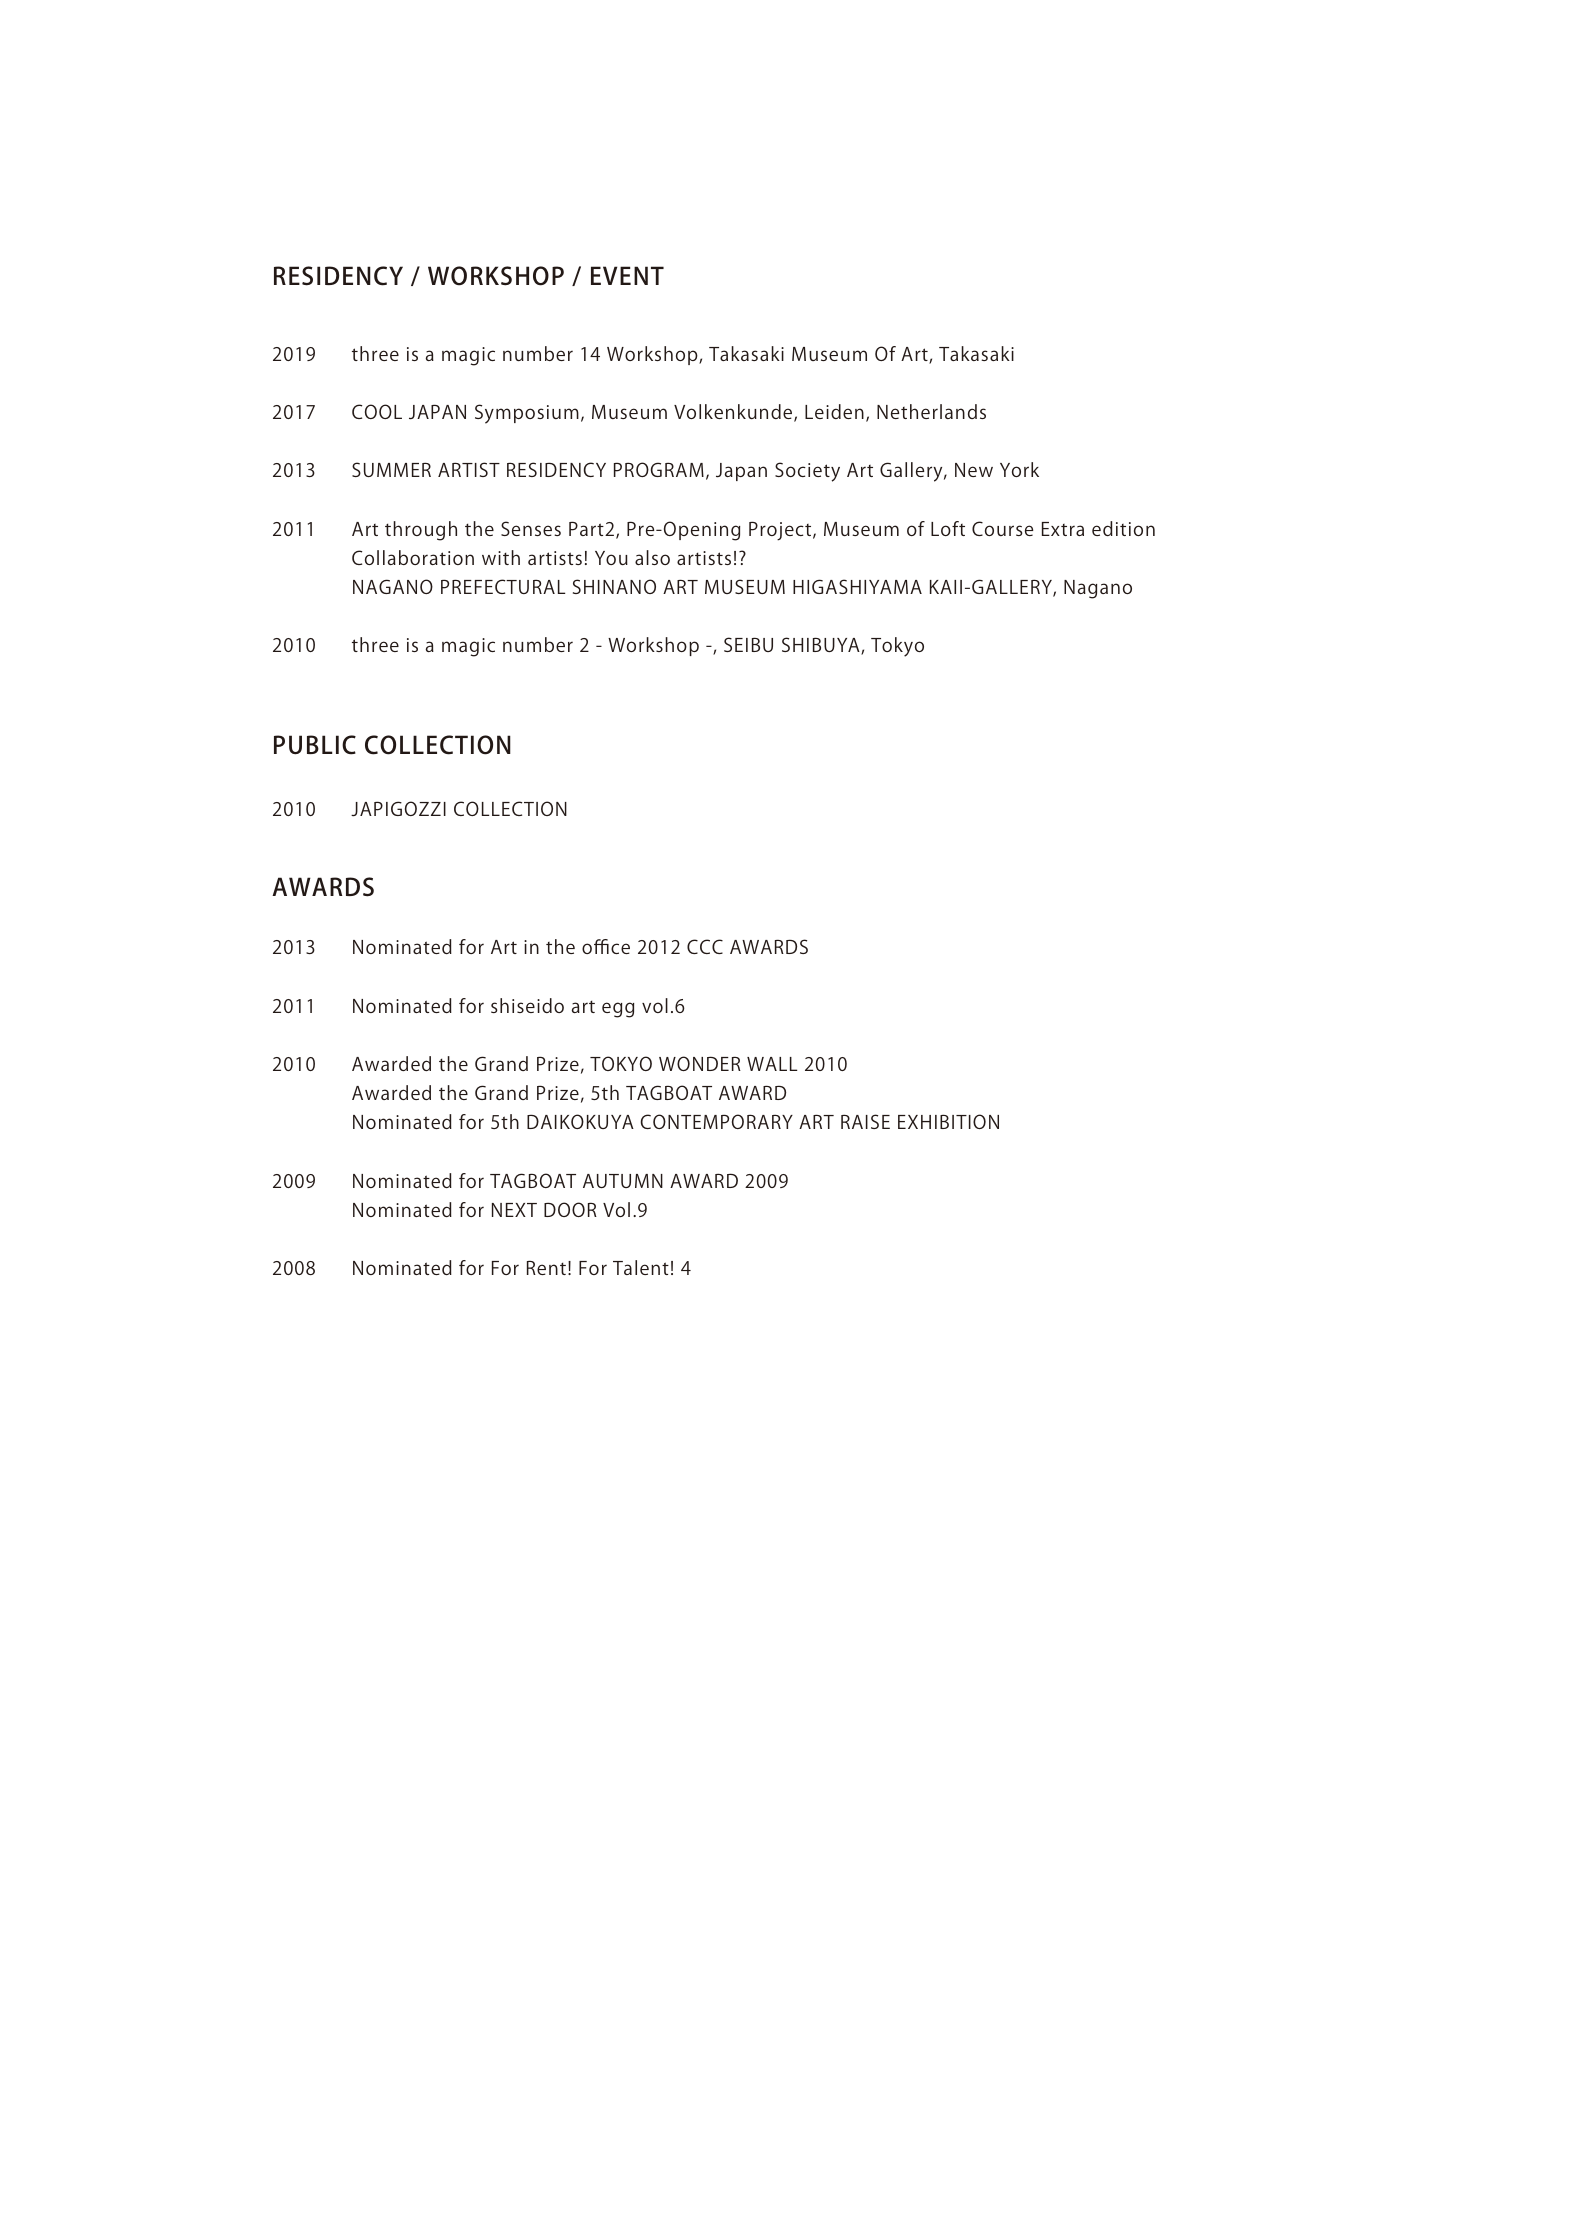  Describe the element at coordinates (652, 557) in the image. I see `also` at that location.
